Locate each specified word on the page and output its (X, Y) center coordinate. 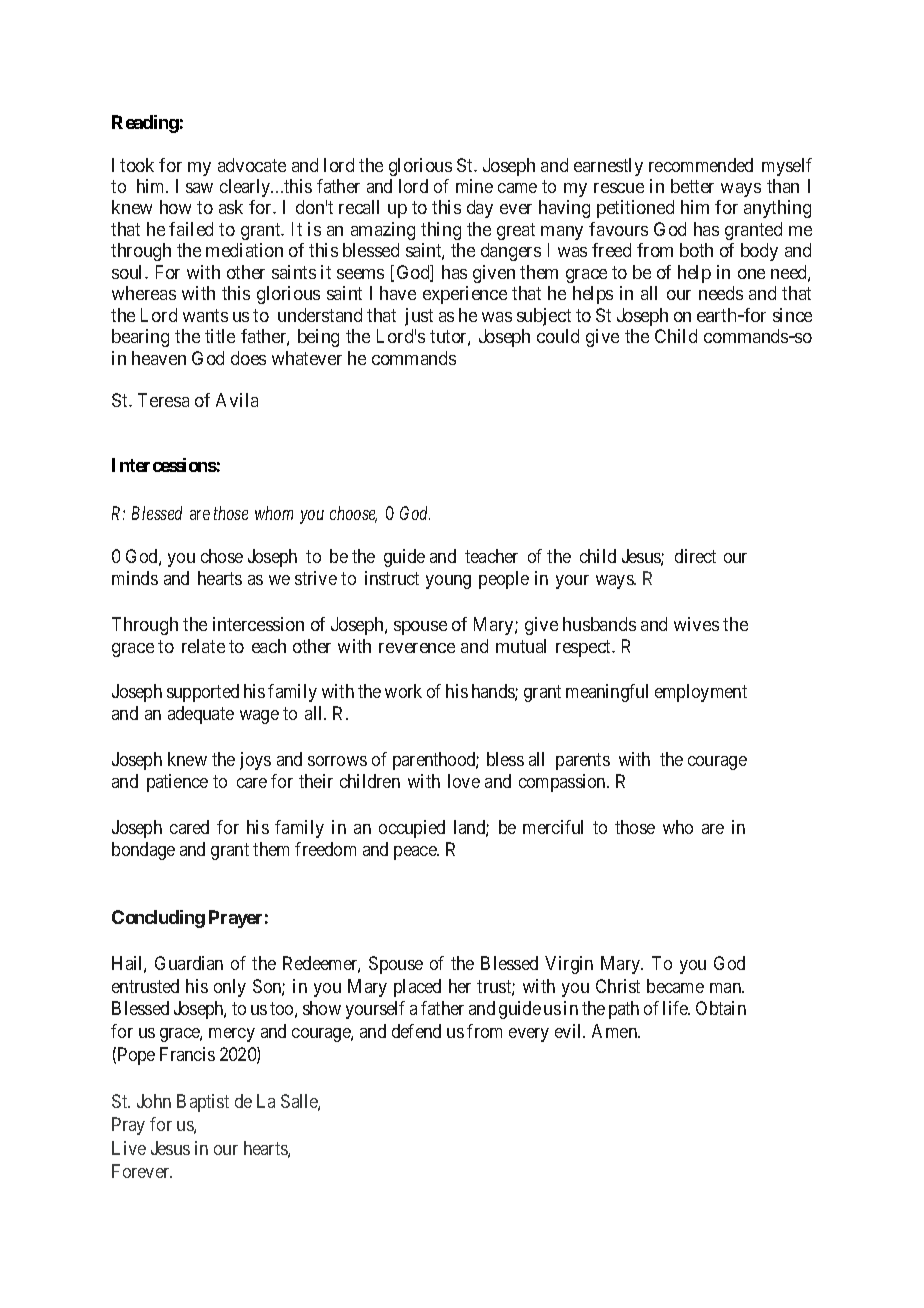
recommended (701, 165)
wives (696, 624)
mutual (521, 646)
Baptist (203, 1103)
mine (474, 186)
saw (199, 188)
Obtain (721, 1008)
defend (416, 1031)
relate (203, 646)
